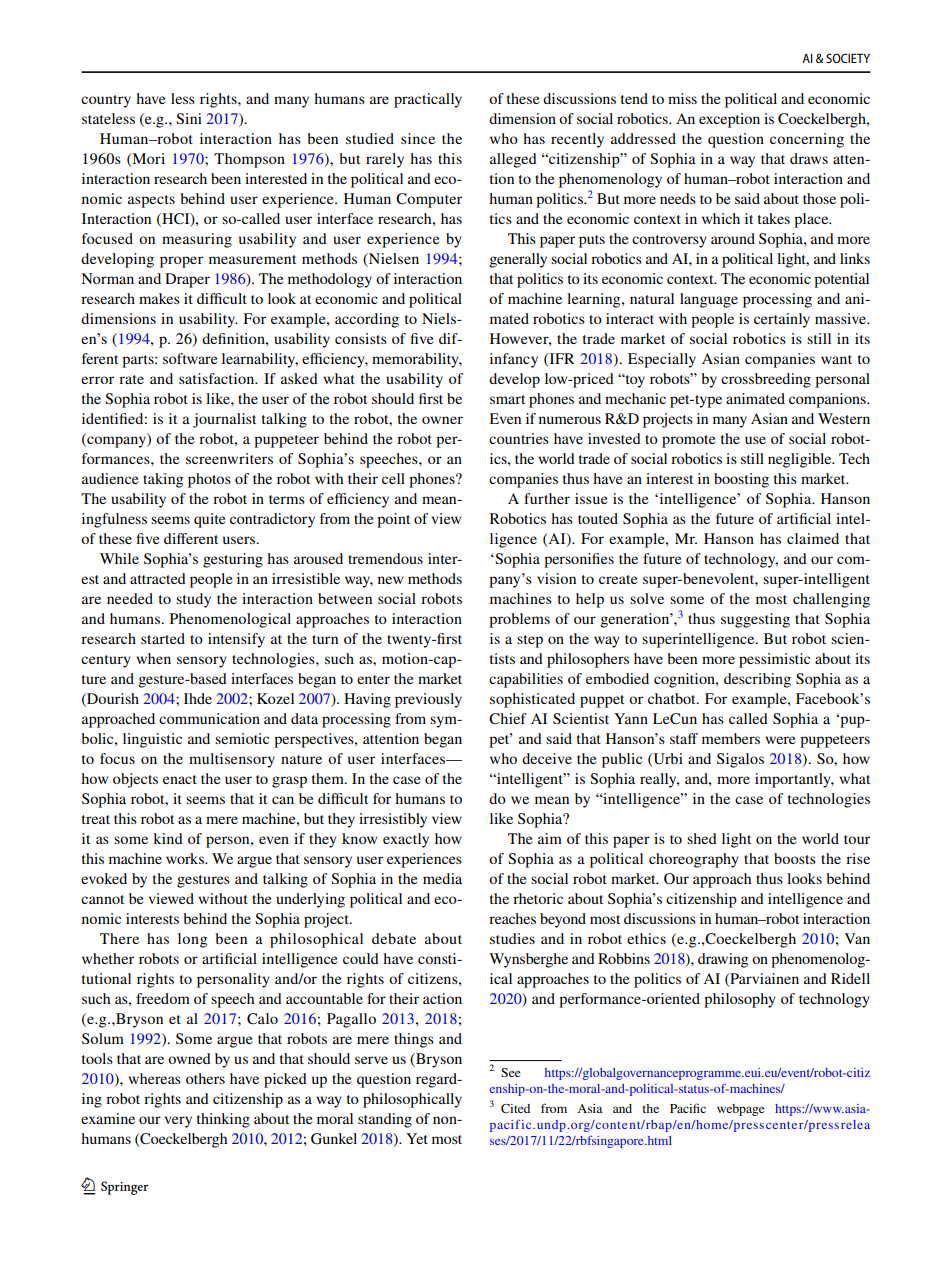 The image size is (952, 1265). I want to click on country, so click(106, 101).
